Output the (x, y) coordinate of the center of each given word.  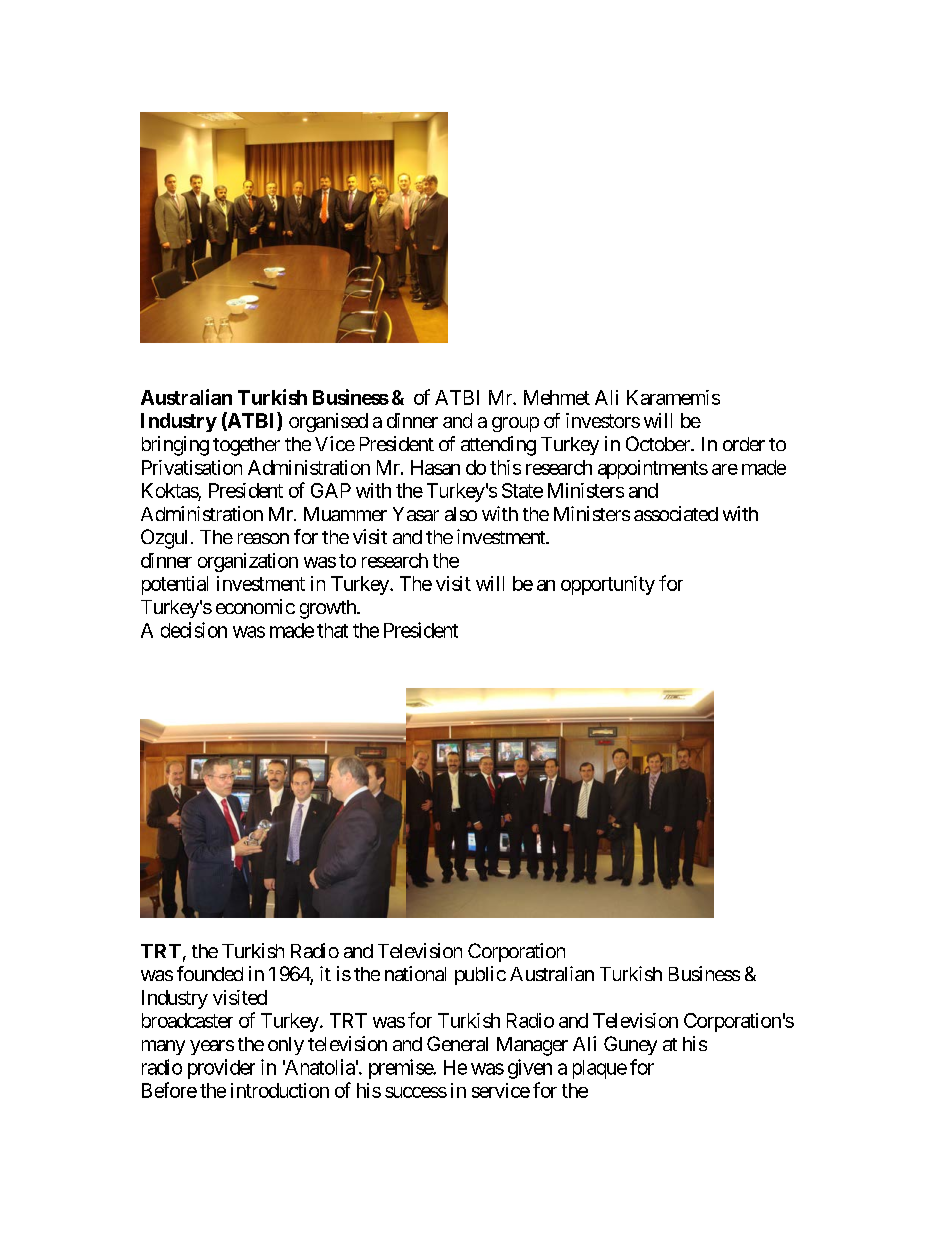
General (457, 1043)
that (332, 630)
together (246, 446)
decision (194, 630)
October (659, 443)
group (515, 424)
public (480, 975)
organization (248, 562)
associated (676, 513)
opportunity (608, 585)
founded (210, 973)
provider (221, 1069)
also (461, 514)
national (415, 973)
